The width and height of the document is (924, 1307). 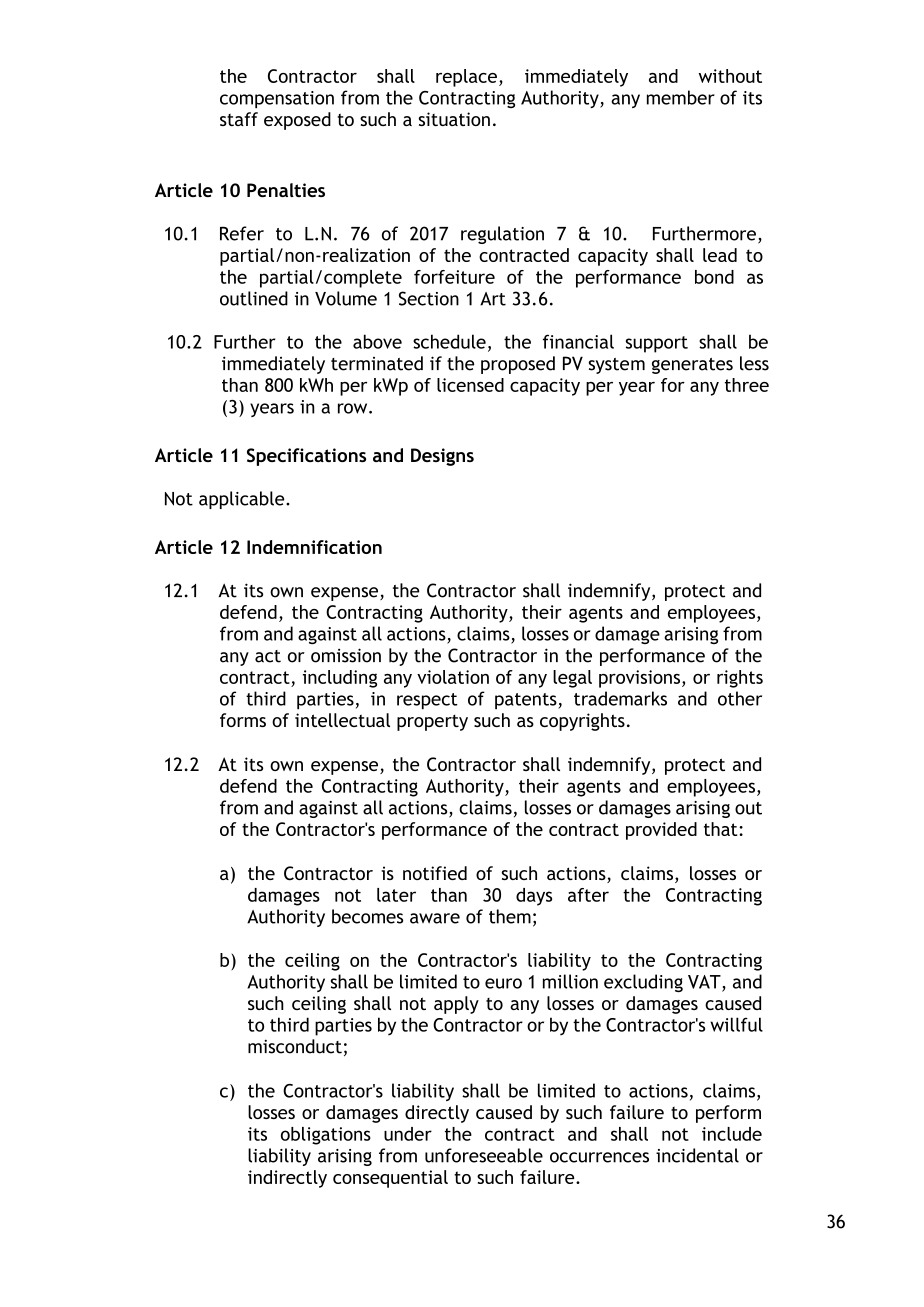 I want to click on incidental, so click(x=697, y=1155).
